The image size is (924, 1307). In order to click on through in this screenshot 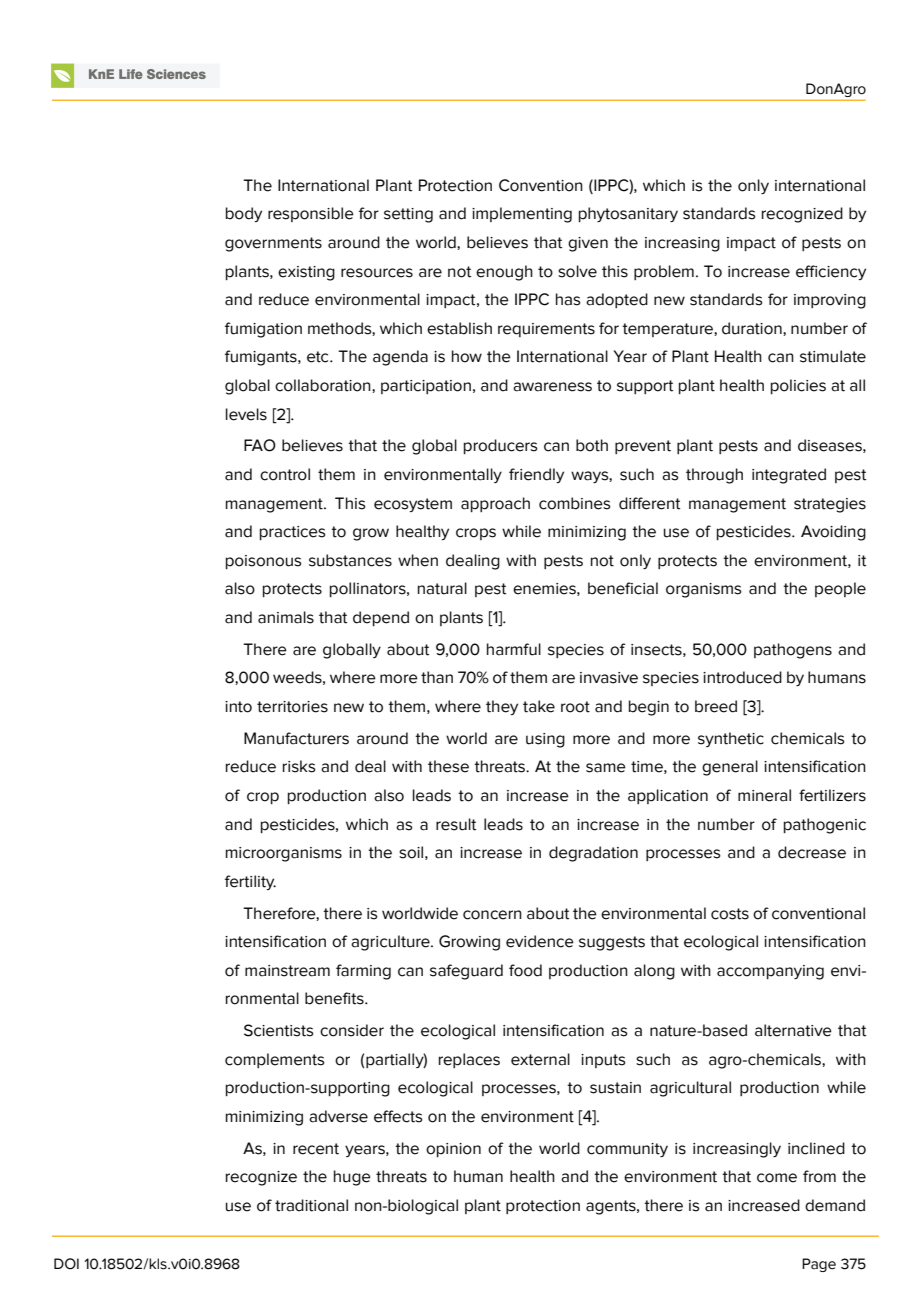, I will do `click(714, 476)`.
